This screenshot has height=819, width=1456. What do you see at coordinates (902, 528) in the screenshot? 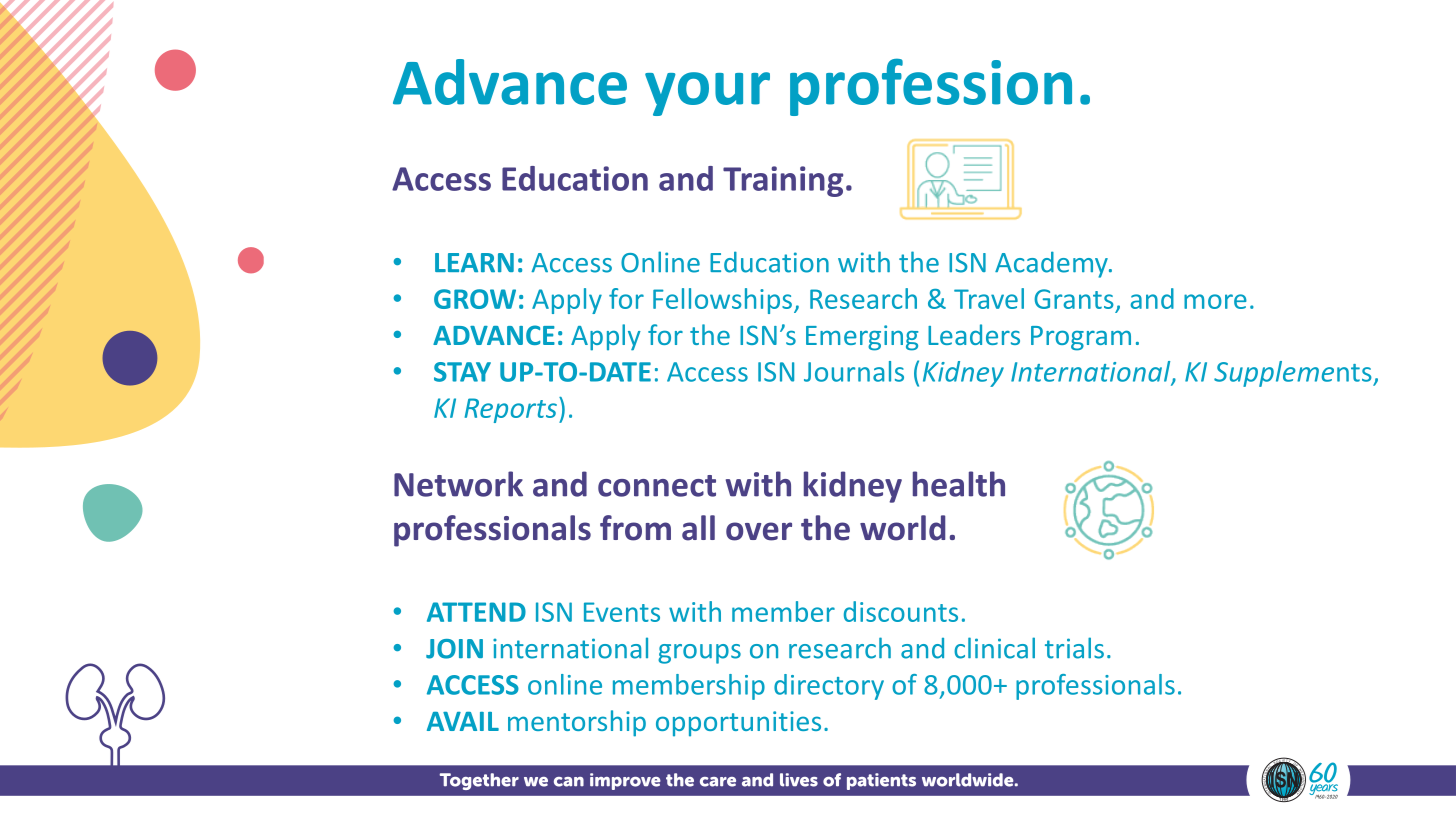
I see `world` at bounding box center [902, 528].
